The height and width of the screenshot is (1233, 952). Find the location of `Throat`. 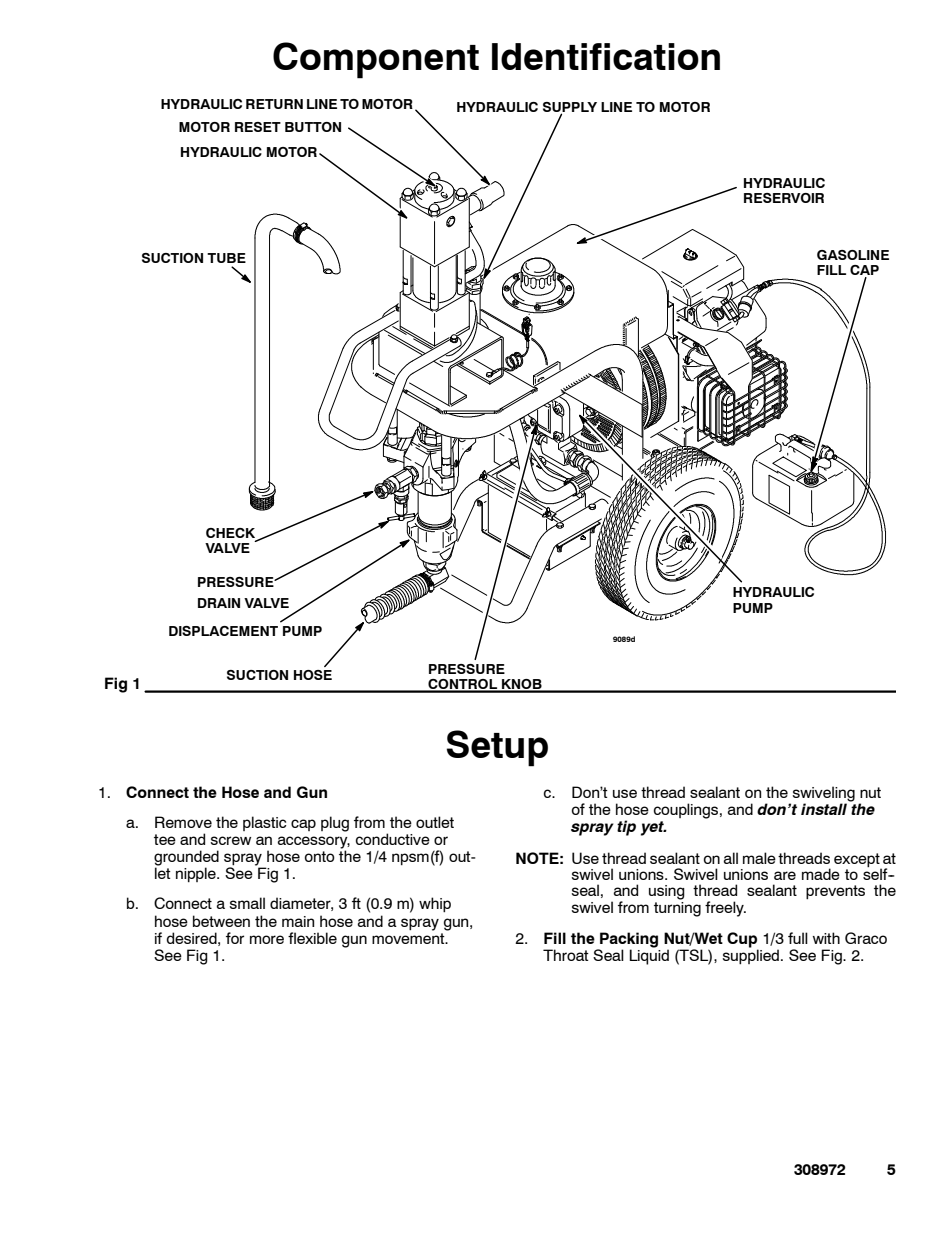

Throat is located at coordinates (566, 955).
